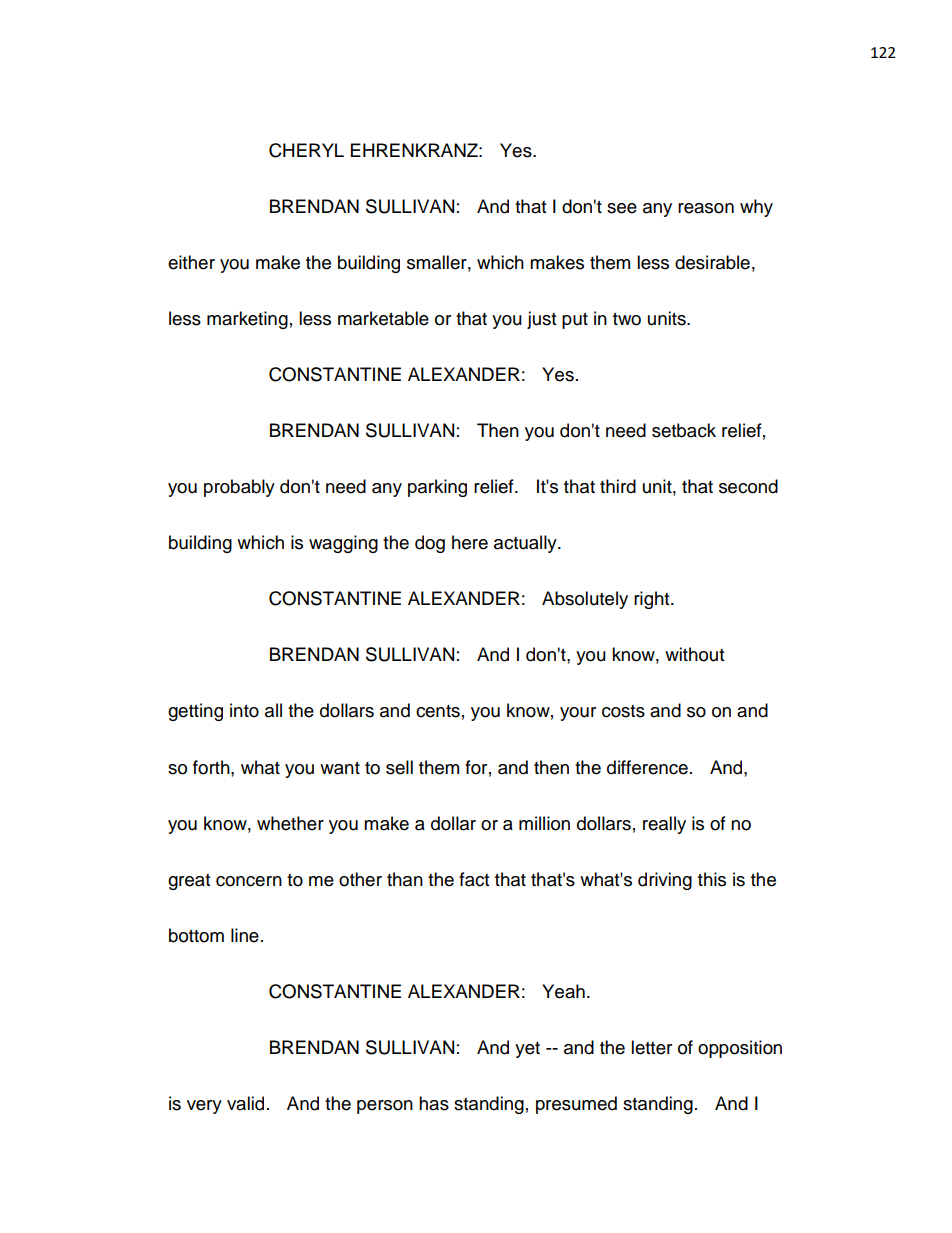 Image resolution: width=952 pixels, height=1233 pixels. I want to click on reason, so click(706, 208).
